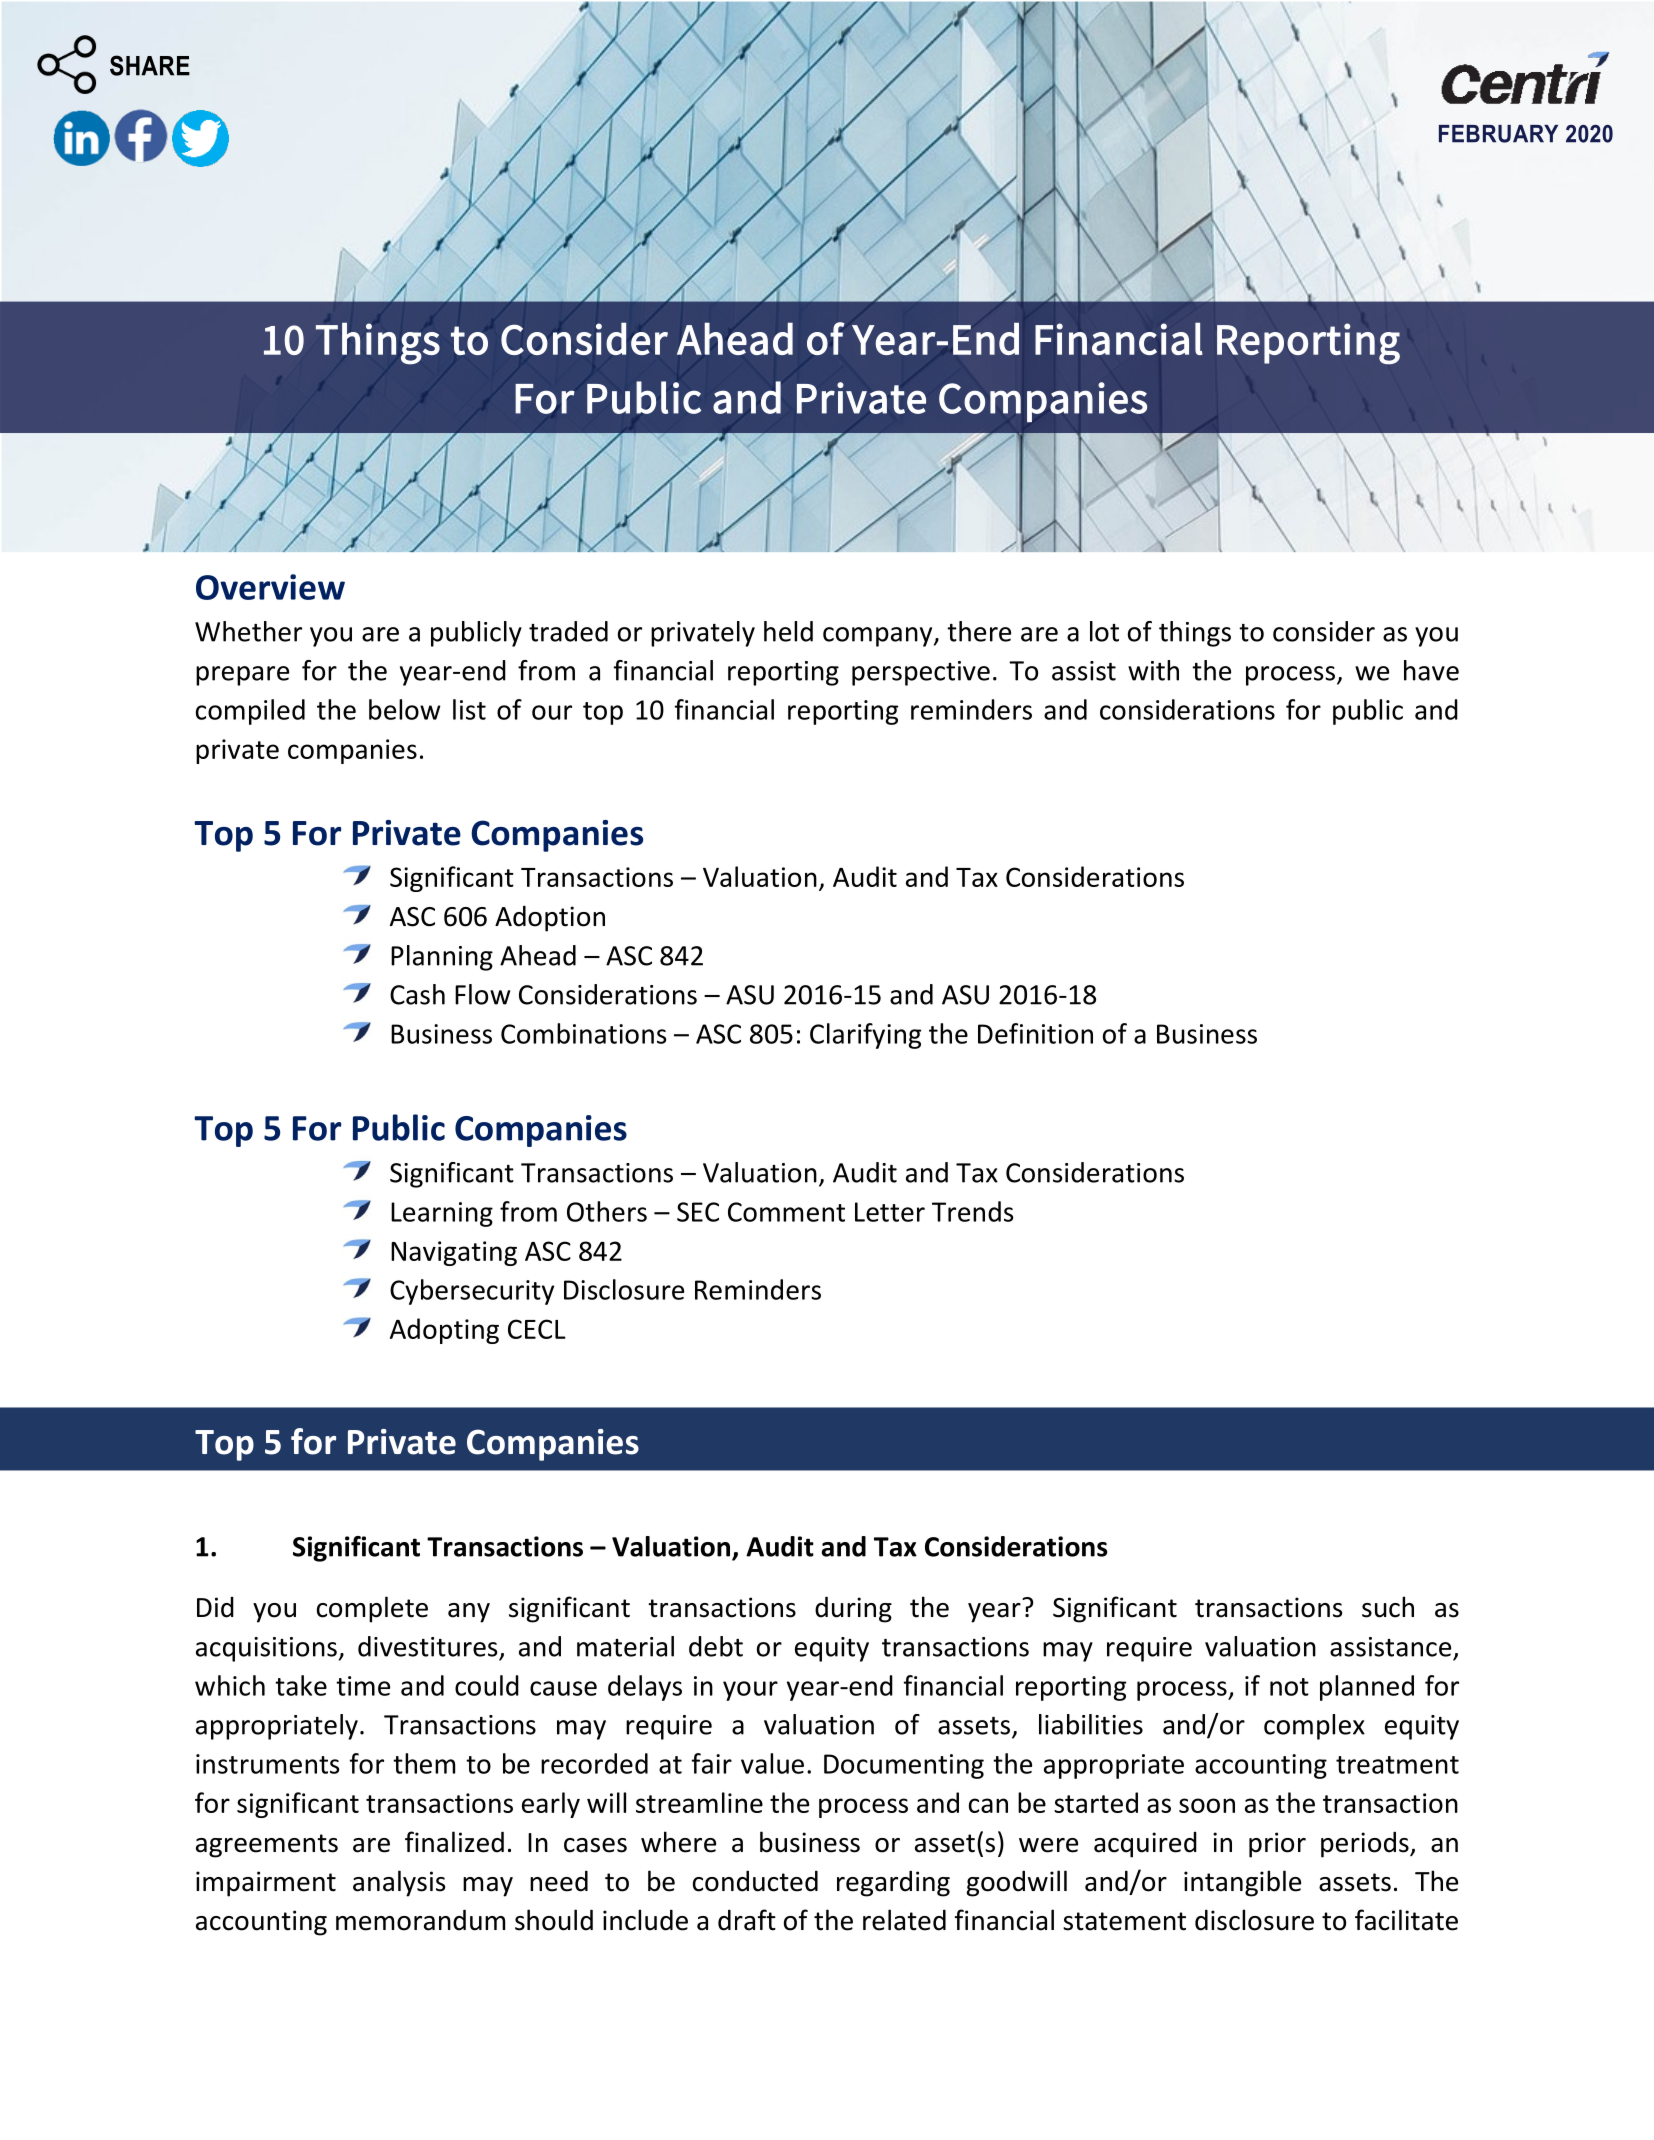  I want to click on compiled, so click(250, 712).
